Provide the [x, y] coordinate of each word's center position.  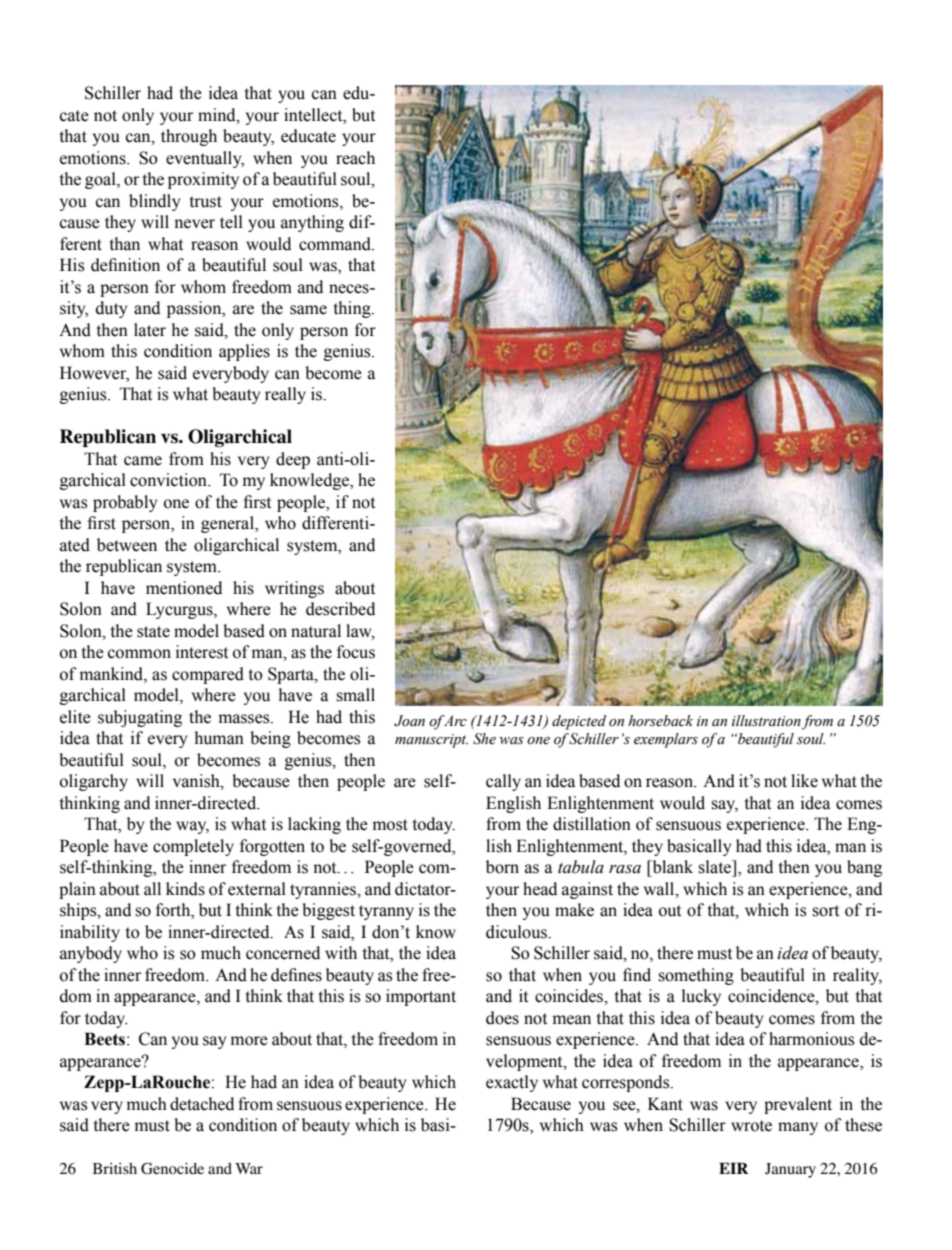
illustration [766, 721]
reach [355, 158]
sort [825, 911]
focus [356, 652]
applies [244, 352]
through [189, 137]
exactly [512, 1083]
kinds [185, 889]
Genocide [172, 1169]
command [336, 244]
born [502, 867]
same [308, 310]
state [153, 632]
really [285, 395]
